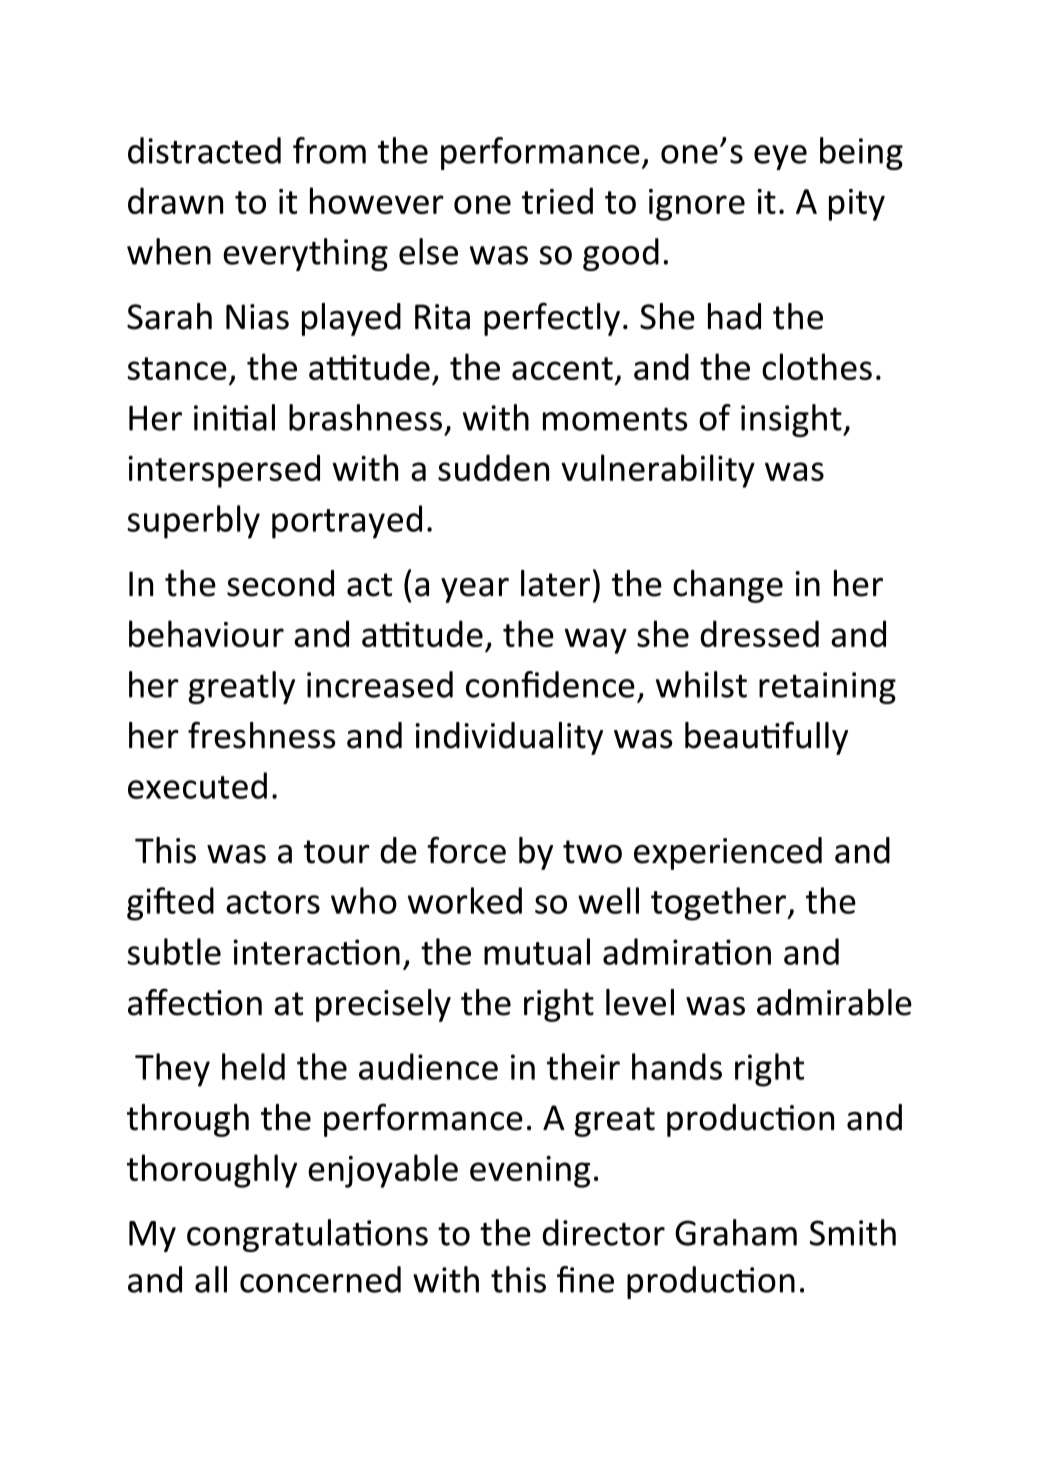  Describe the element at coordinates (465, 900) in the page. I see `worked` at that location.
